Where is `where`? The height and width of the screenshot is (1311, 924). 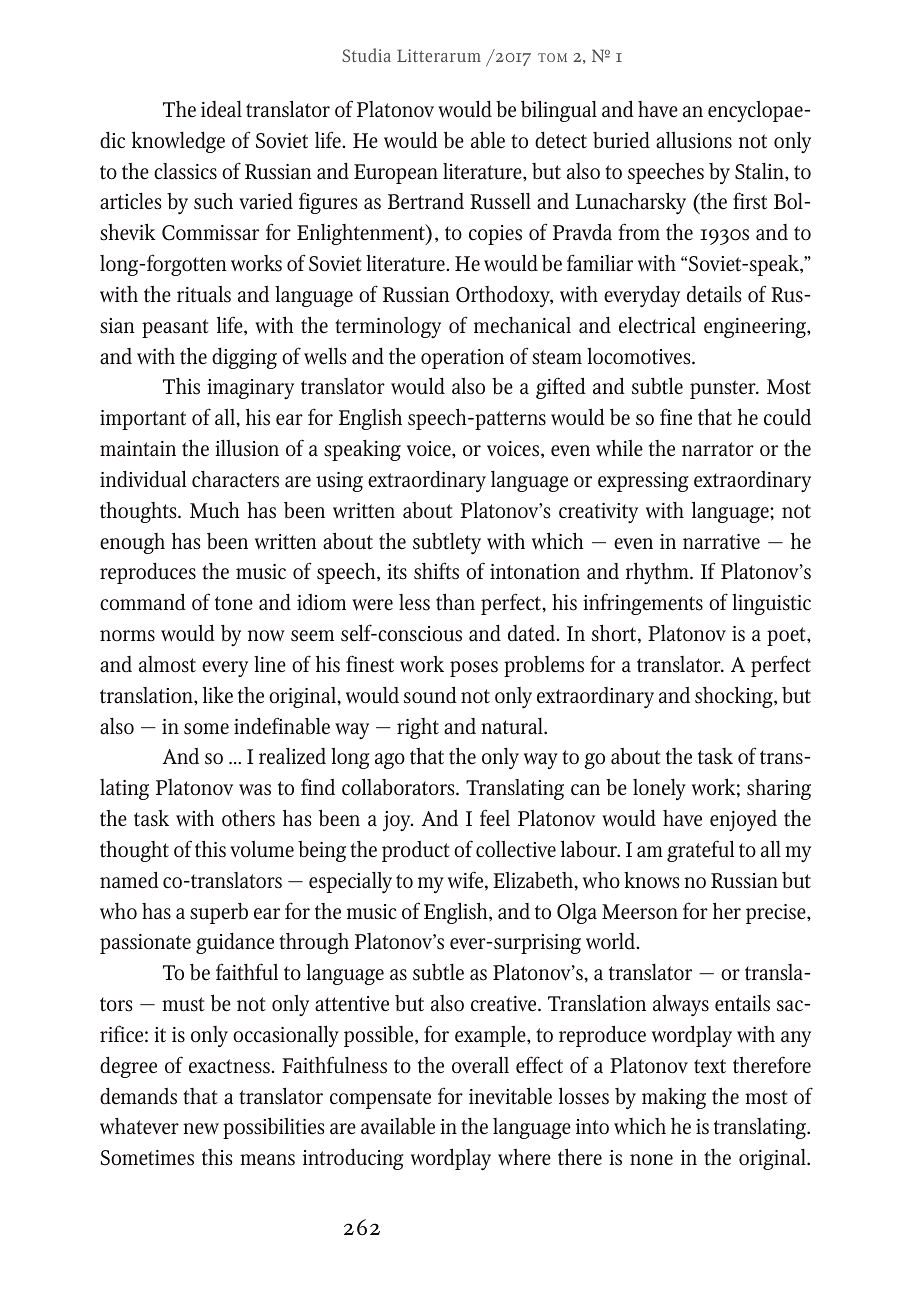 where is located at coordinates (524, 1157).
